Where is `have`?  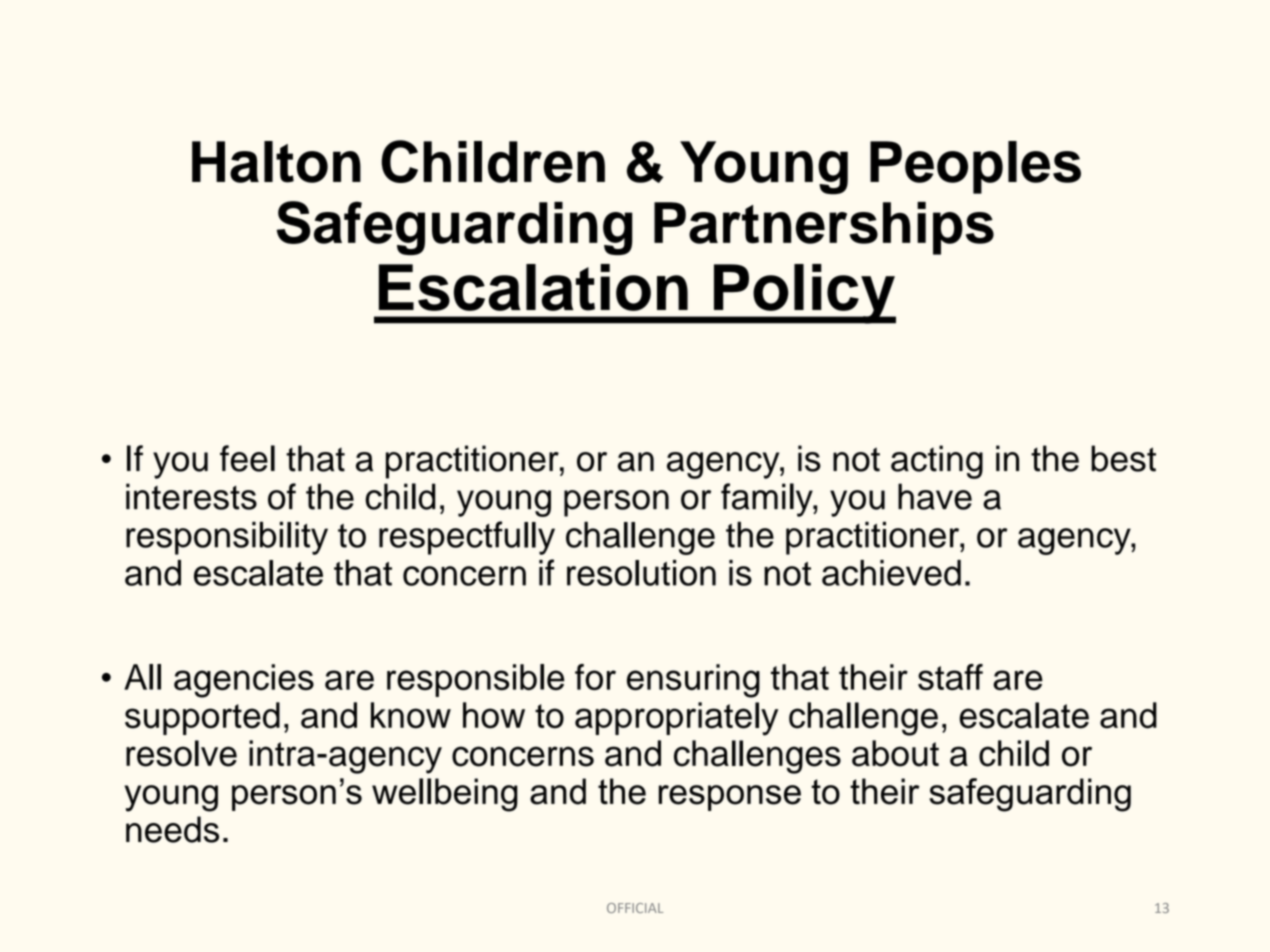 have is located at coordinates (935, 496).
